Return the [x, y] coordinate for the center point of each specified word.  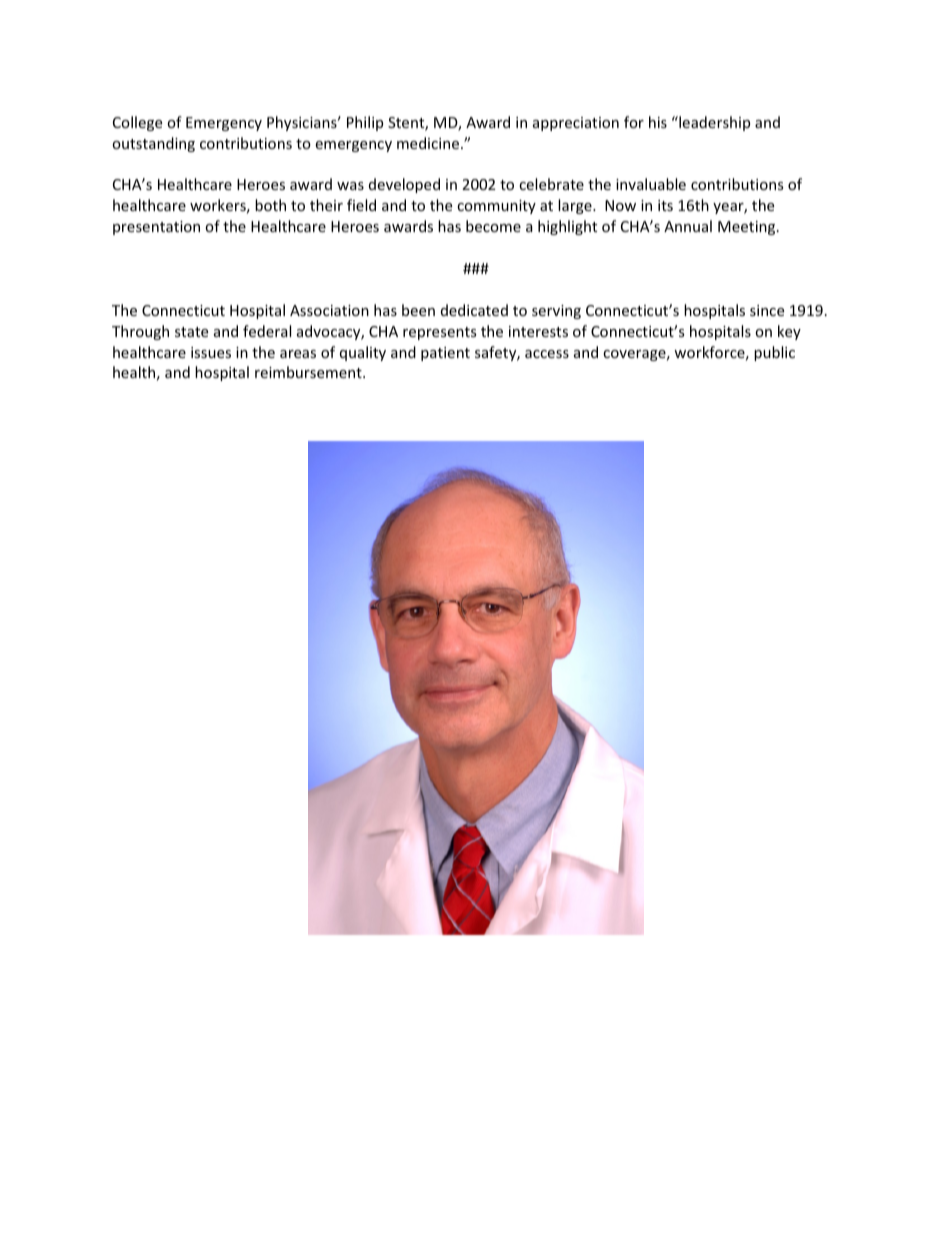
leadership [713, 123]
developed [404, 185]
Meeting [748, 228]
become [493, 226]
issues [211, 352]
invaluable [651, 184]
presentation [156, 228]
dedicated [474, 310]
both [270, 205]
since [767, 310]
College [137, 123]
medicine [429, 143]
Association [329, 310]
